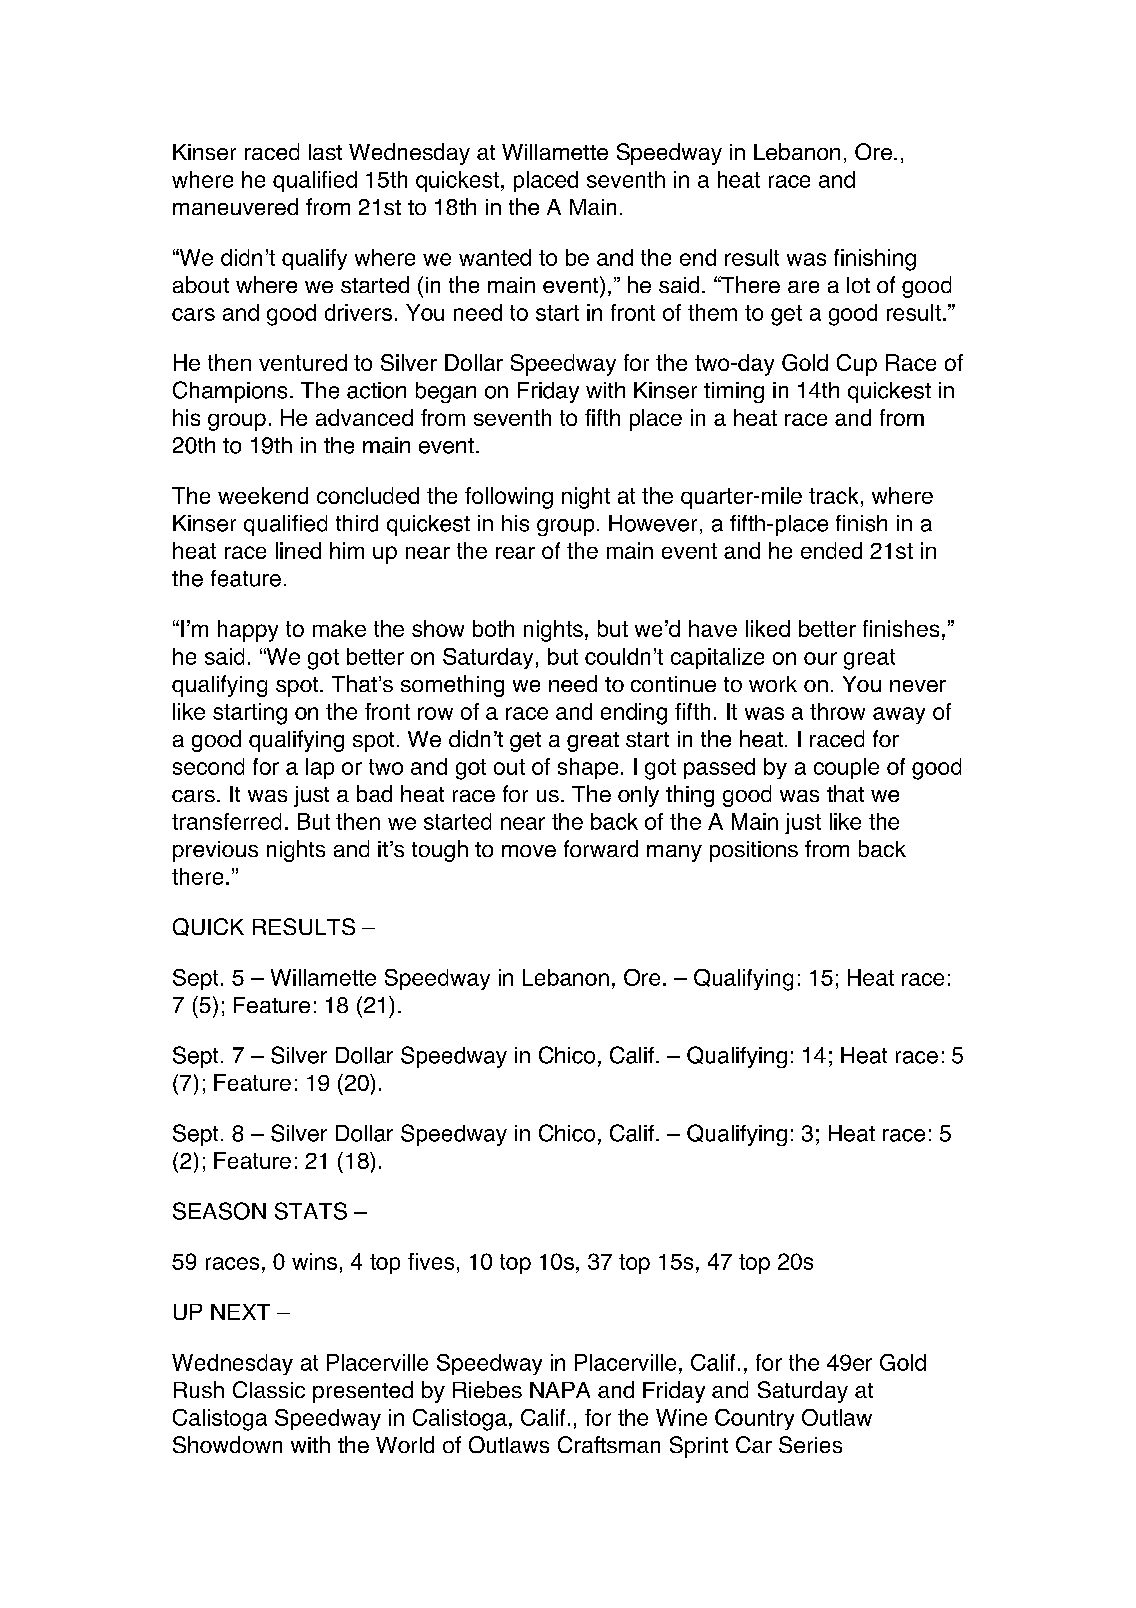 This screenshot has height=1608, width=1136. Describe the element at coordinates (560, 1390) in the screenshot. I see `NAPA` at that location.
